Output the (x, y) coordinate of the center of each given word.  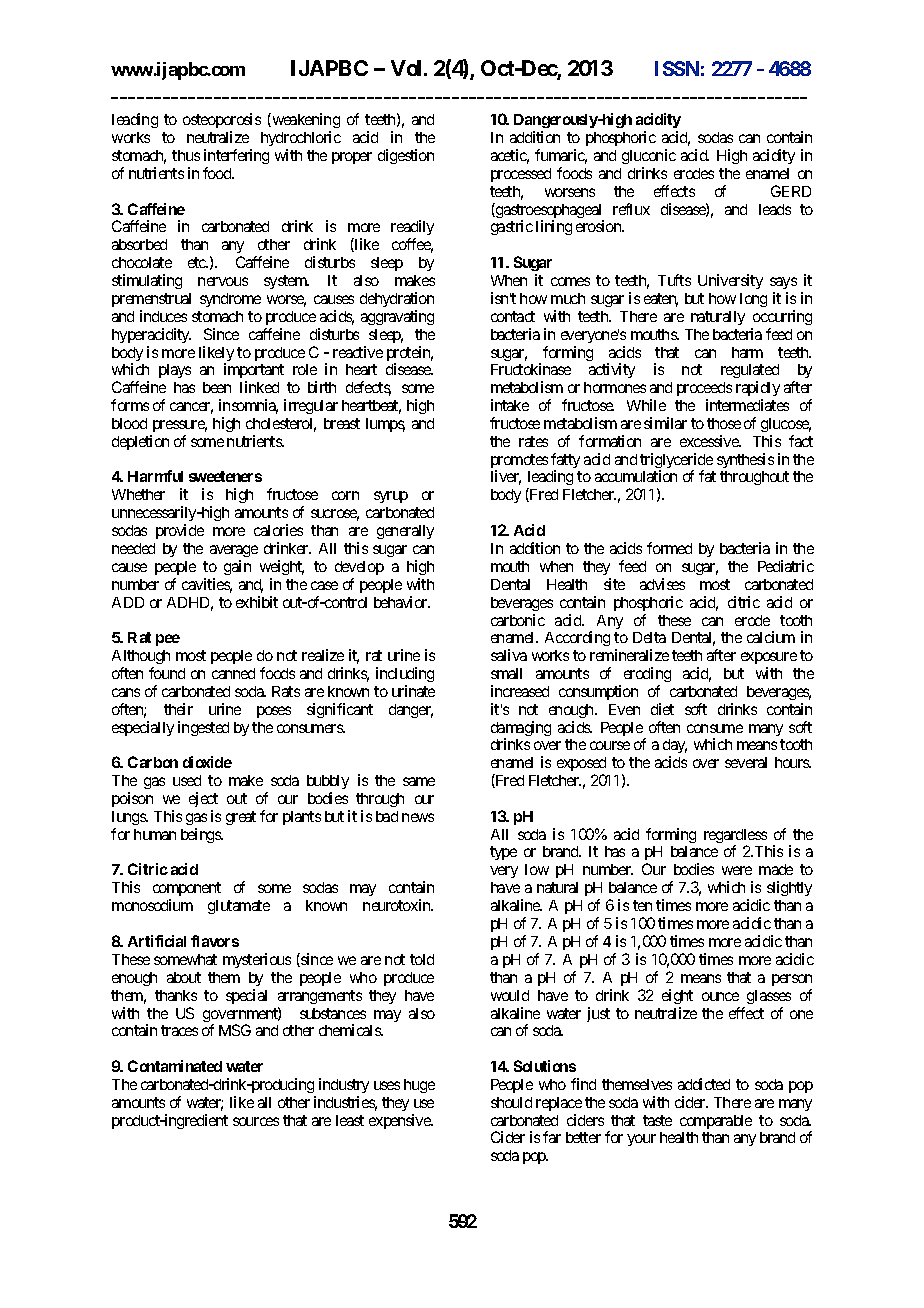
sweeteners (225, 476)
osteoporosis (222, 122)
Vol (408, 68)
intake (510, 405)
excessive (710, 441)
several (746, 762)
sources (256, 1121)
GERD (791, 191)
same (419, 781)
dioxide (207, 762)
